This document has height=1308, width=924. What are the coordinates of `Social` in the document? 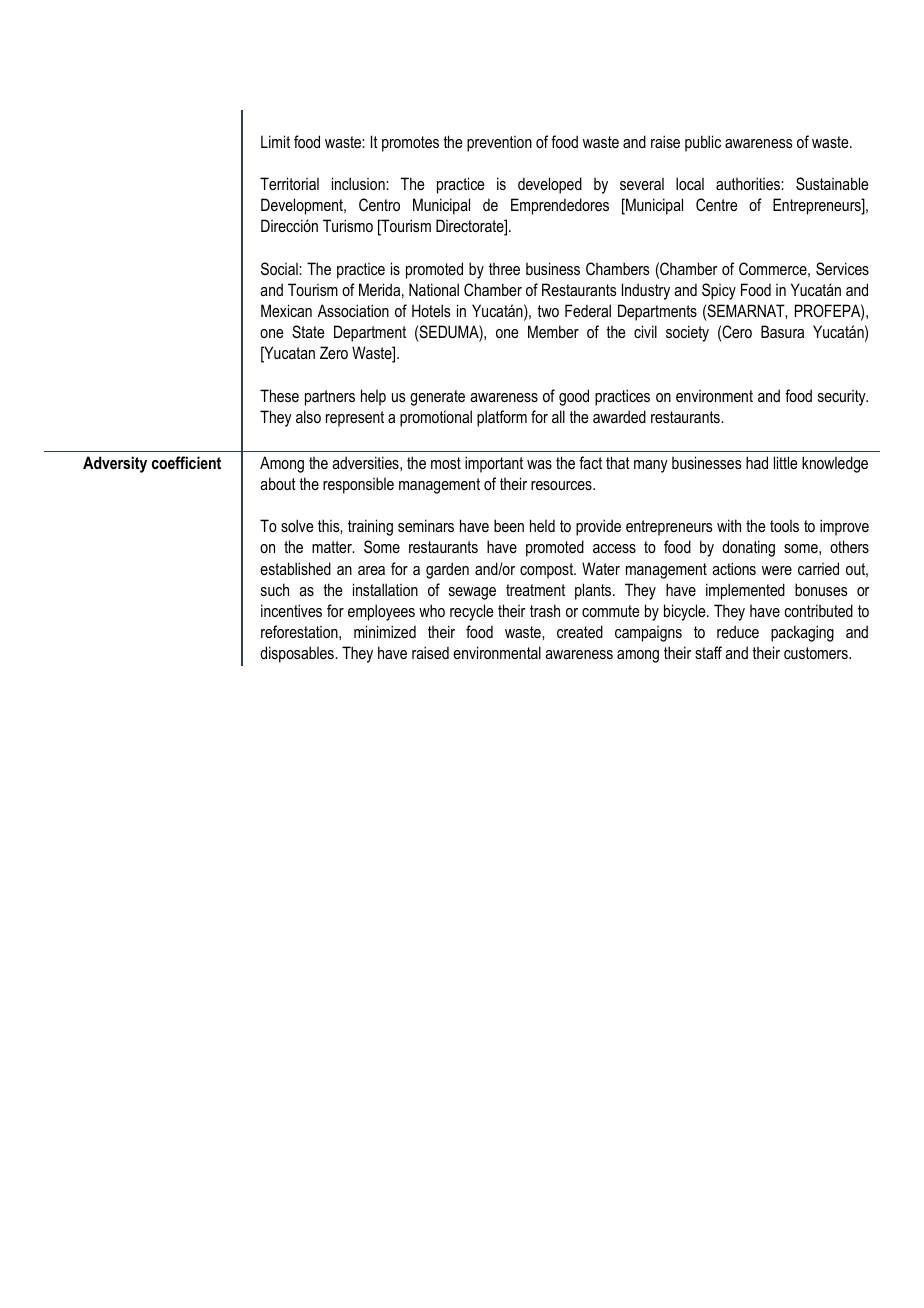 It's located at (280, 268).
